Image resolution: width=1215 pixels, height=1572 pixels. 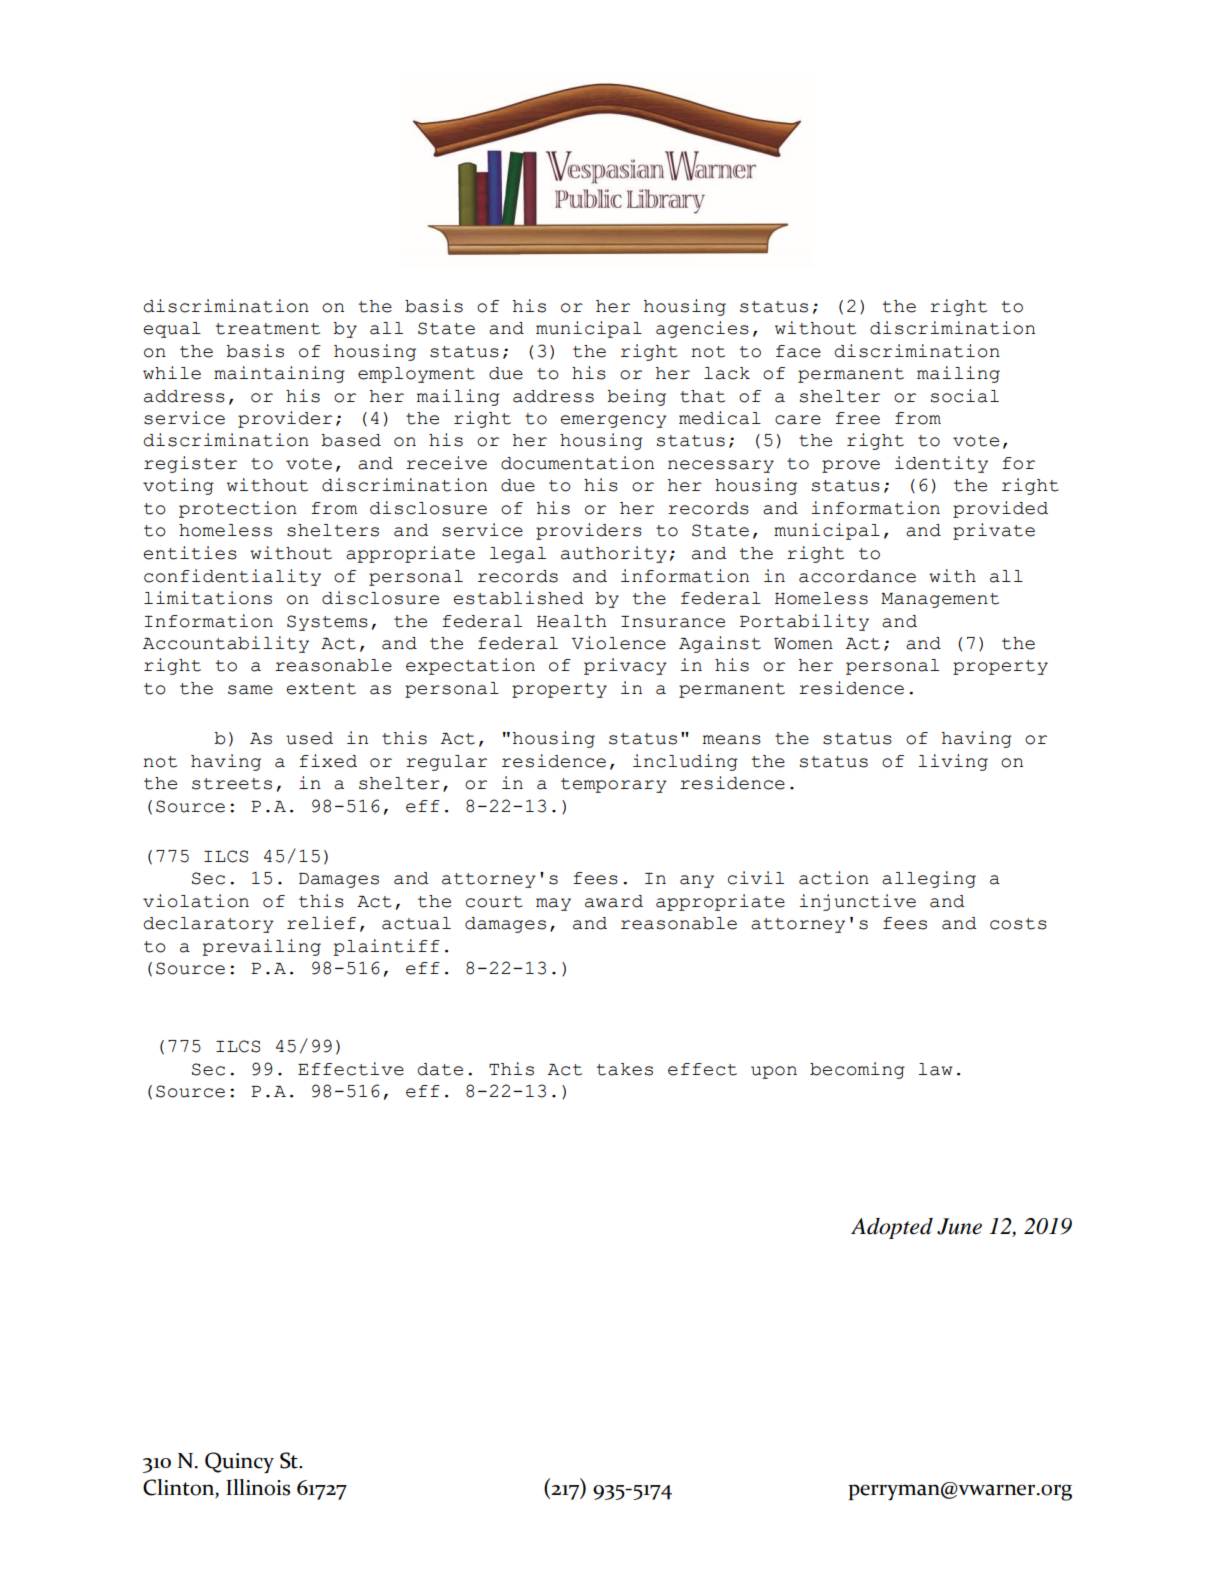 I want to click on being, so click(x=636, y=397).
